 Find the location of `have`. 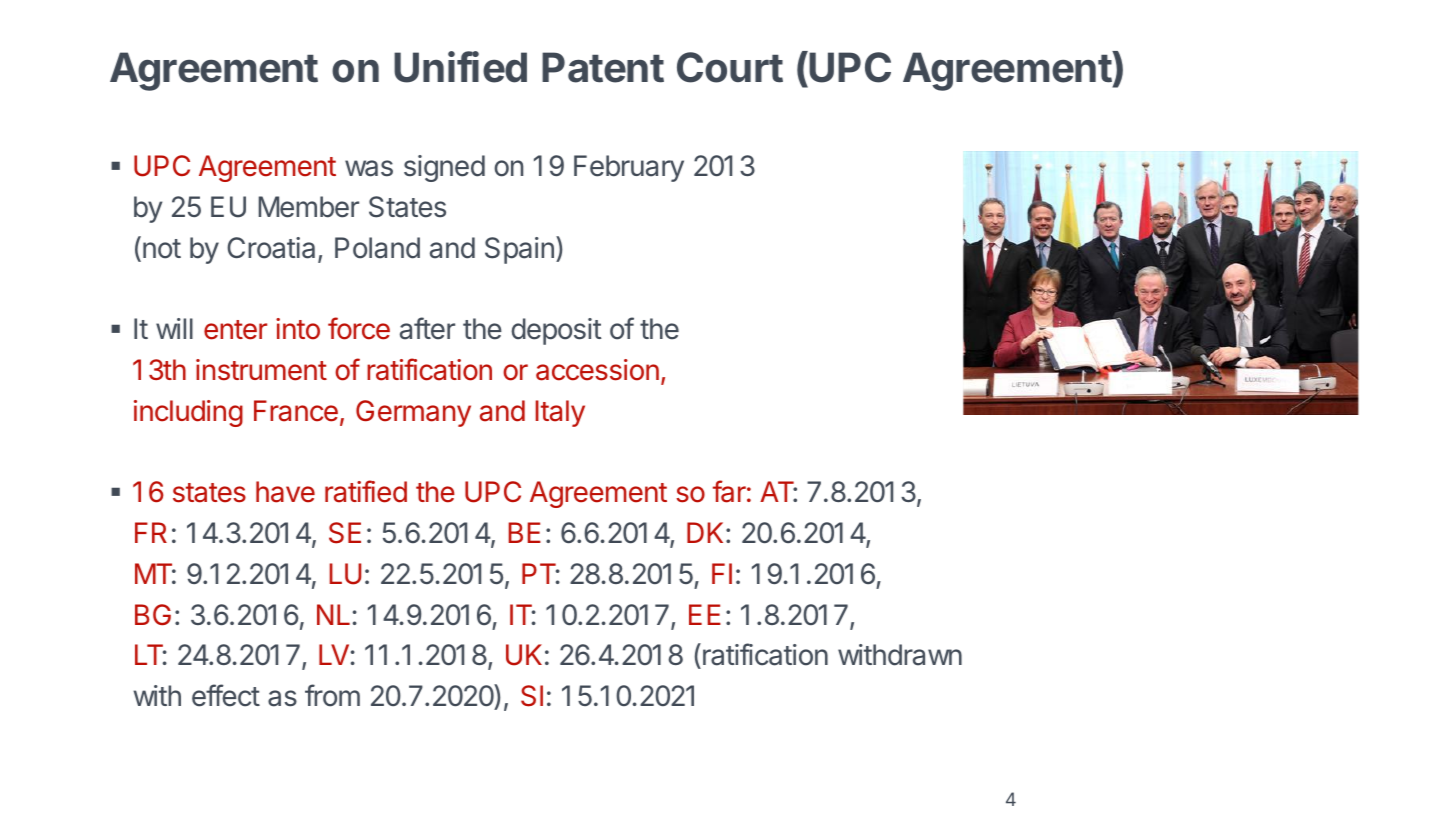

have is located at coordinates (285, 492).
